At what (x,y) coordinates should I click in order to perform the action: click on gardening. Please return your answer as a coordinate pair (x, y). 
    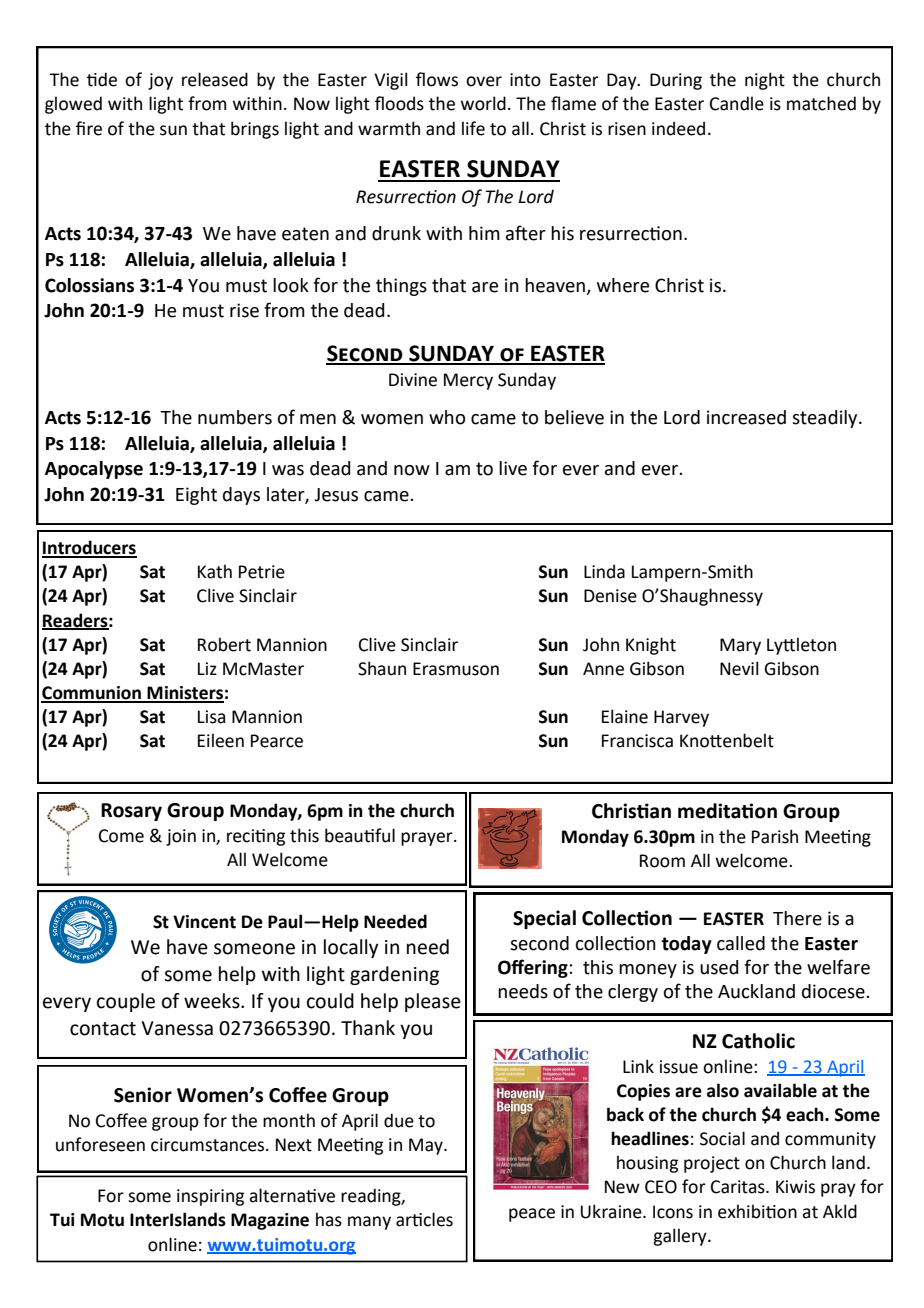
    Looking at the image, I should click on (394, 975).
